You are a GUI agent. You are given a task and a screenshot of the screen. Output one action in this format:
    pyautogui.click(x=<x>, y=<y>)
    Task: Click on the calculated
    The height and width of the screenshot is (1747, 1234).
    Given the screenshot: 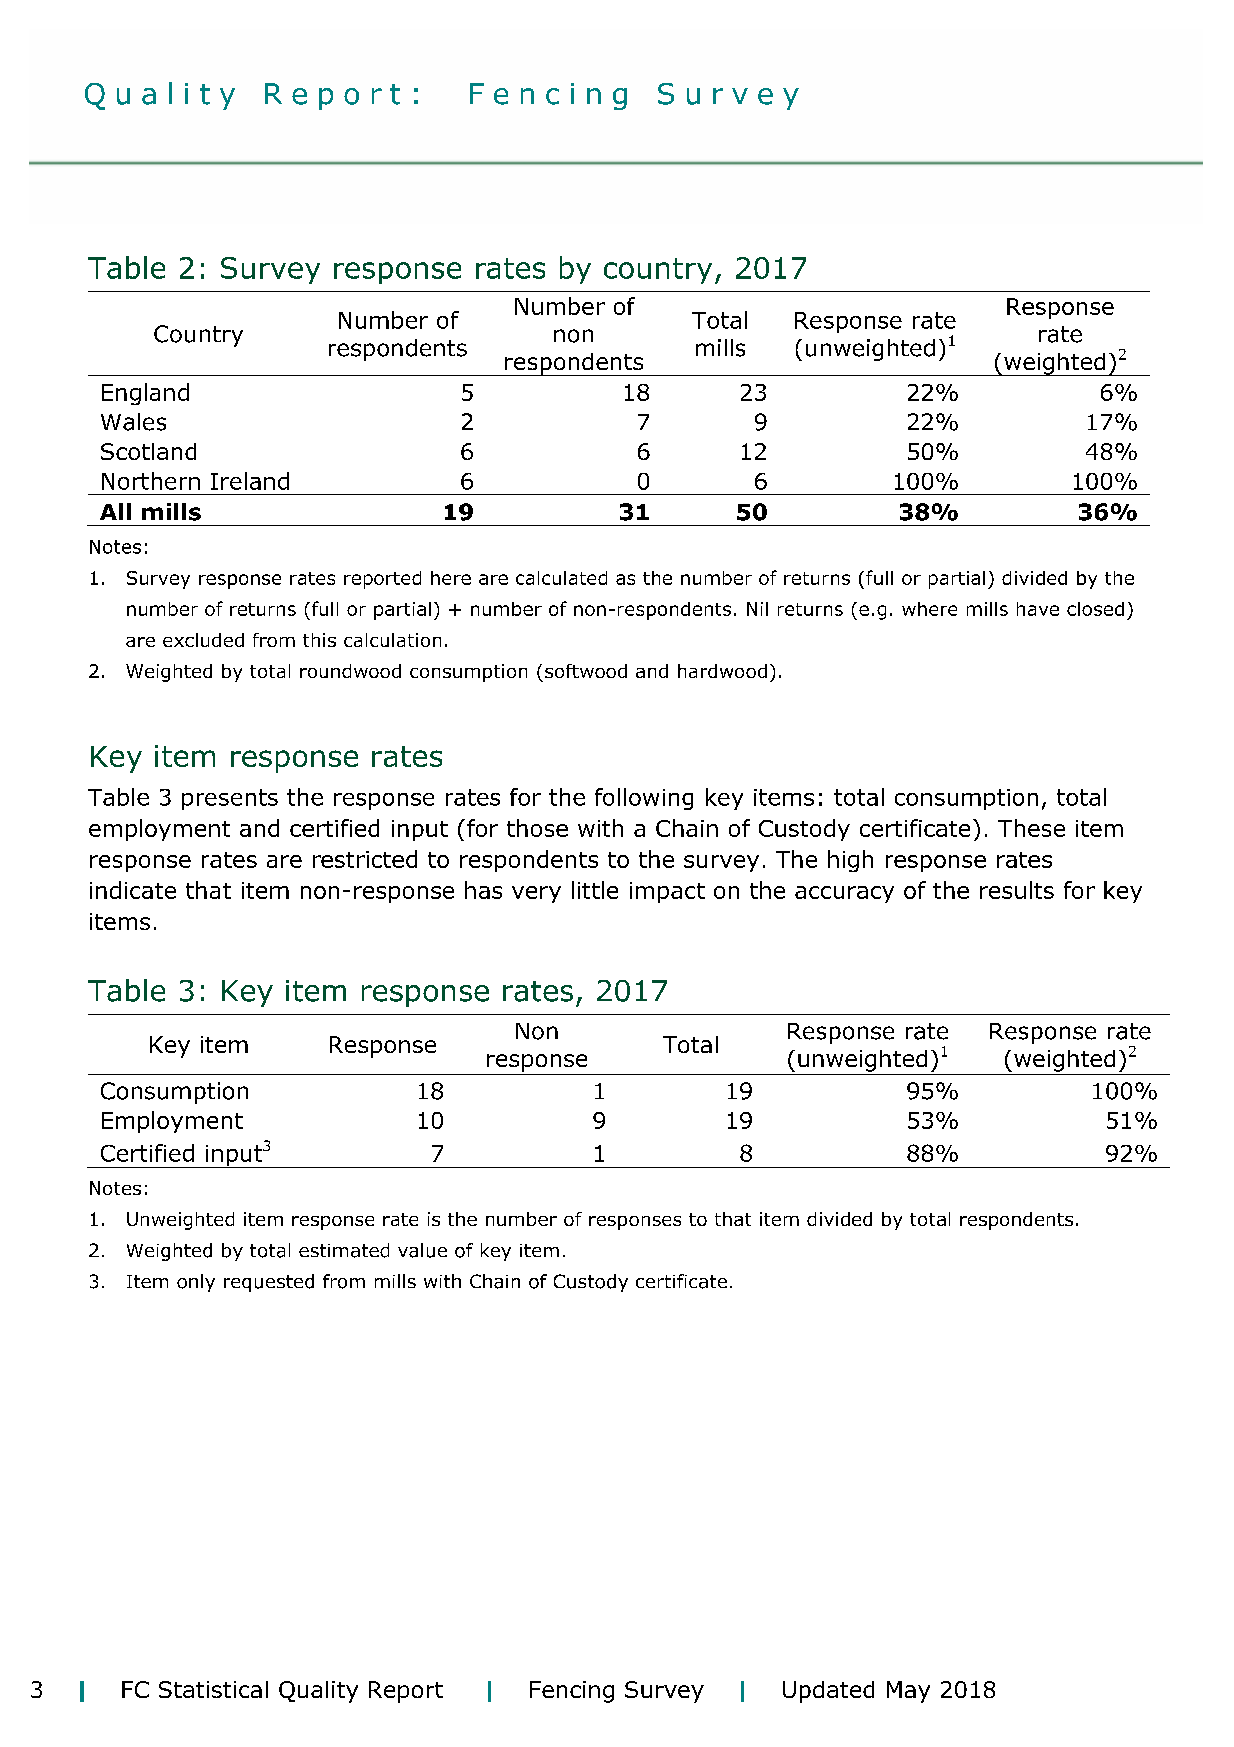 What is the action you would take?
    pyautogui.click(x=561, y=578)
